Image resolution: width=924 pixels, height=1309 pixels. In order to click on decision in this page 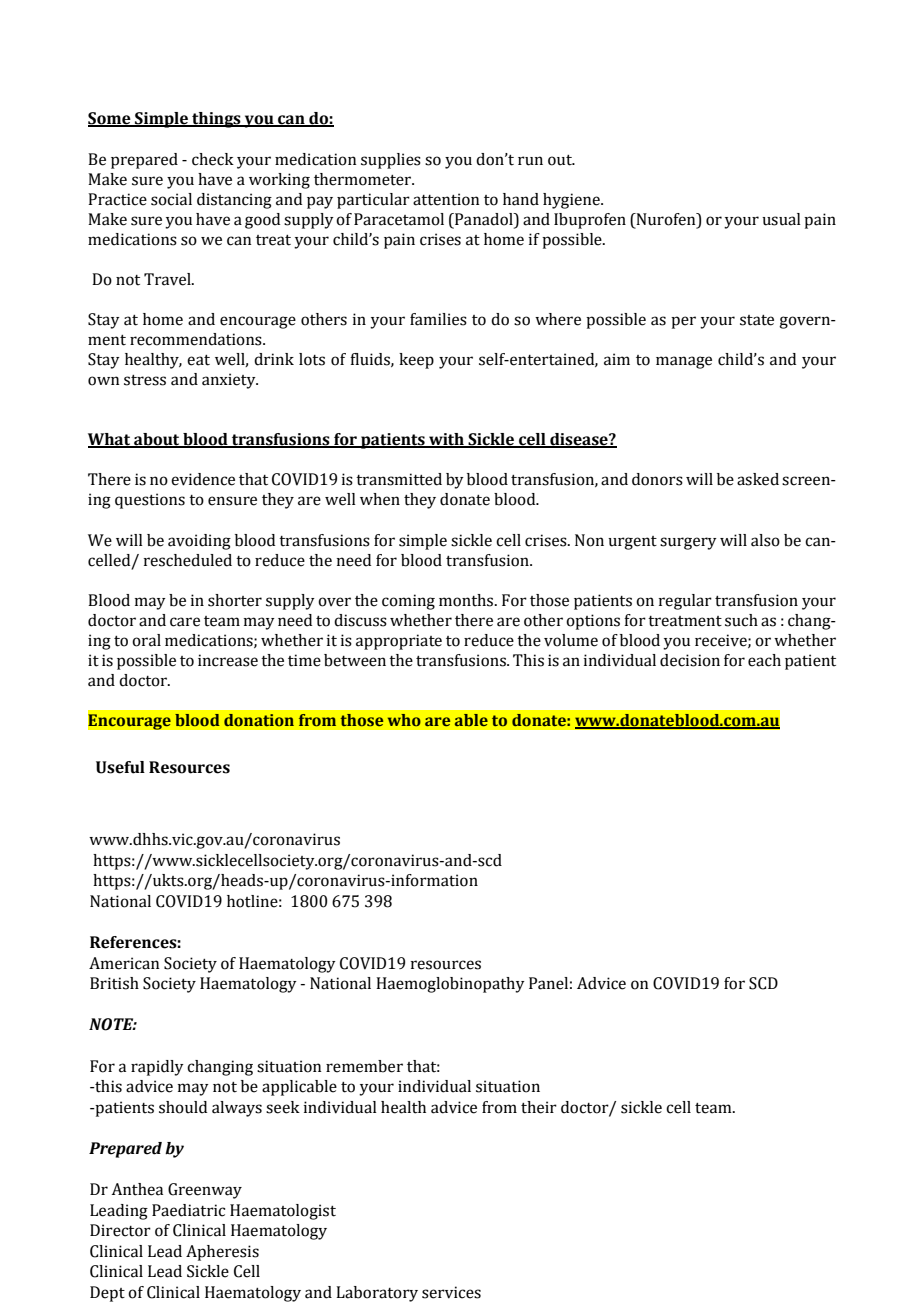, I will do `click(690, 660)`.
